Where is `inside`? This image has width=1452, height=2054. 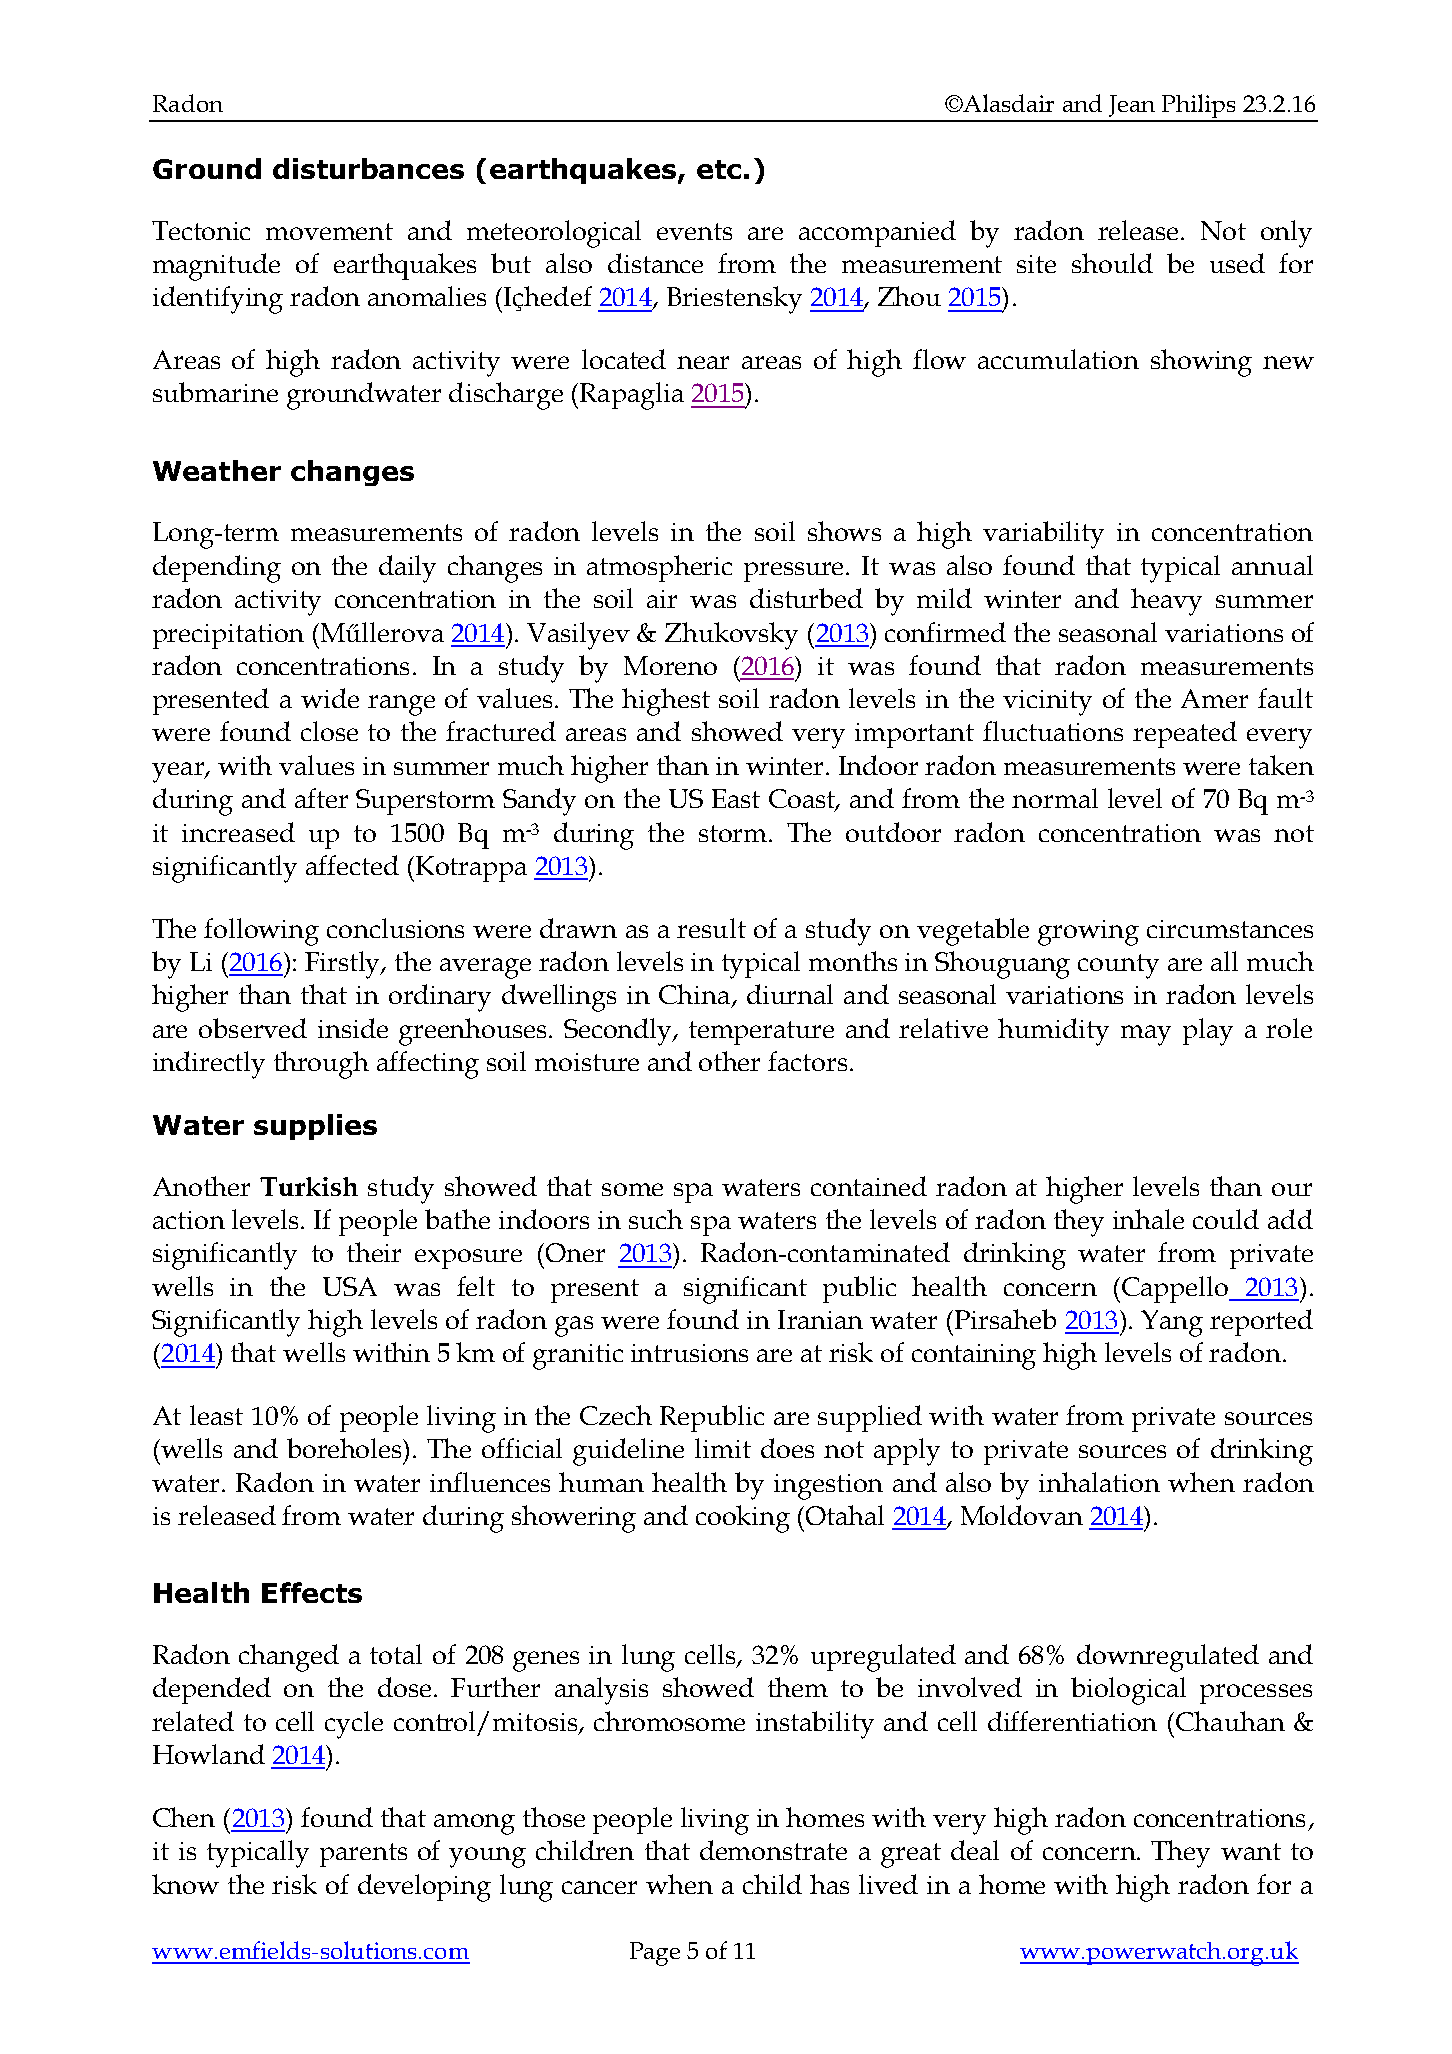 inside is located at coordinates (353, 1028).
